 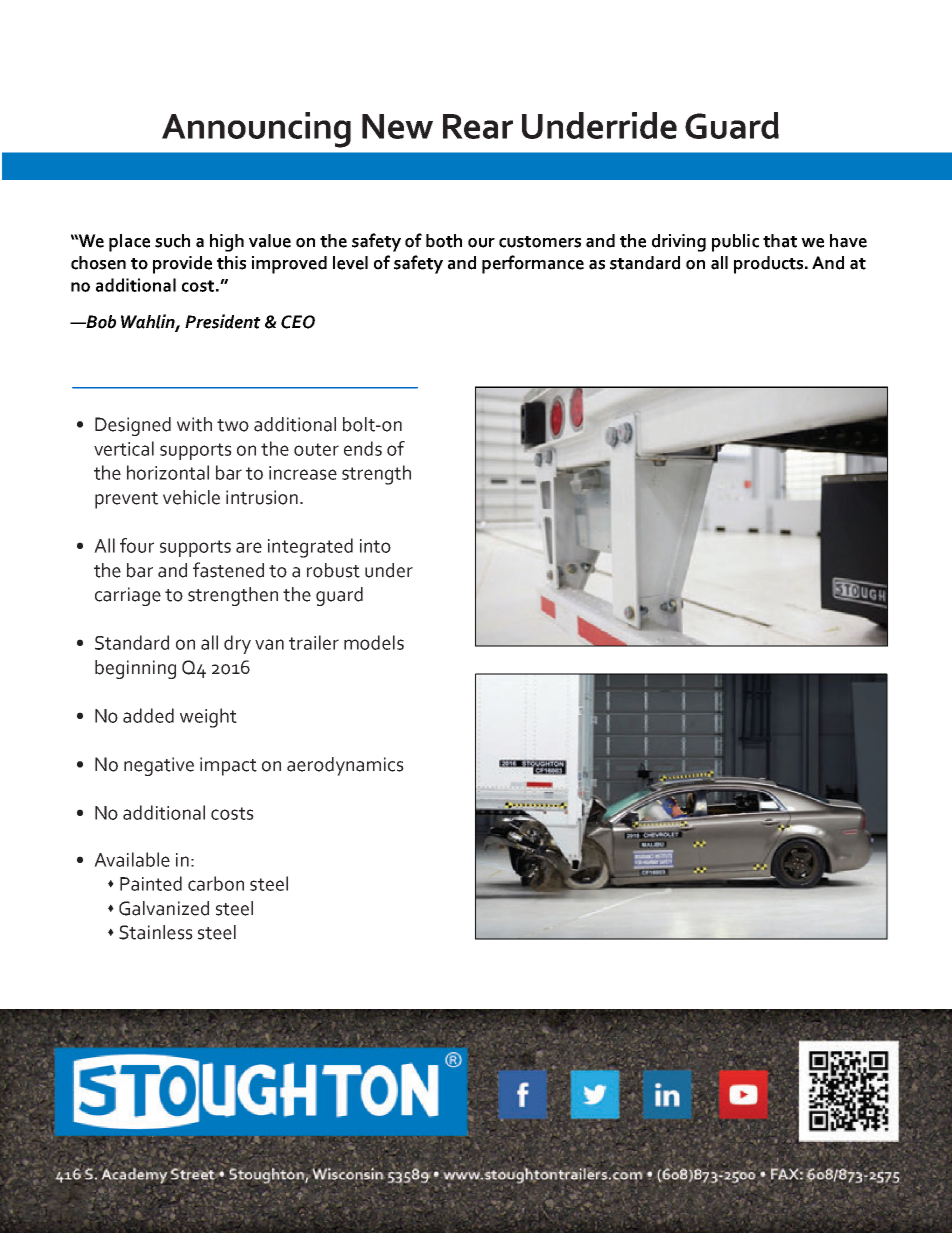 What do you see at coordinates (375, 546) in the screenshot?
I see `into` at bounding box center [375, 546].
